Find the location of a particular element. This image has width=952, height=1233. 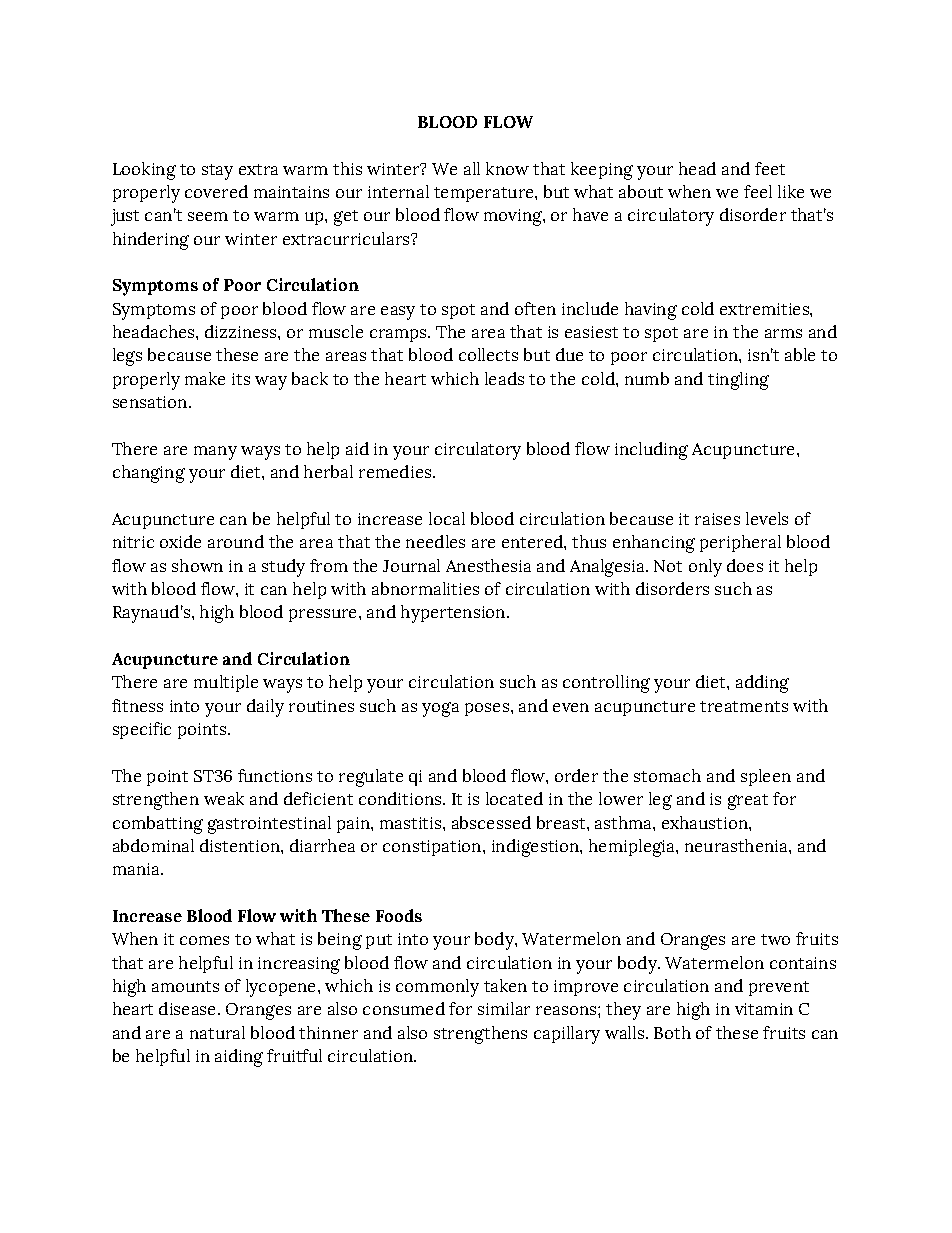

neurasthenia is located at coordinates (737, 845).
